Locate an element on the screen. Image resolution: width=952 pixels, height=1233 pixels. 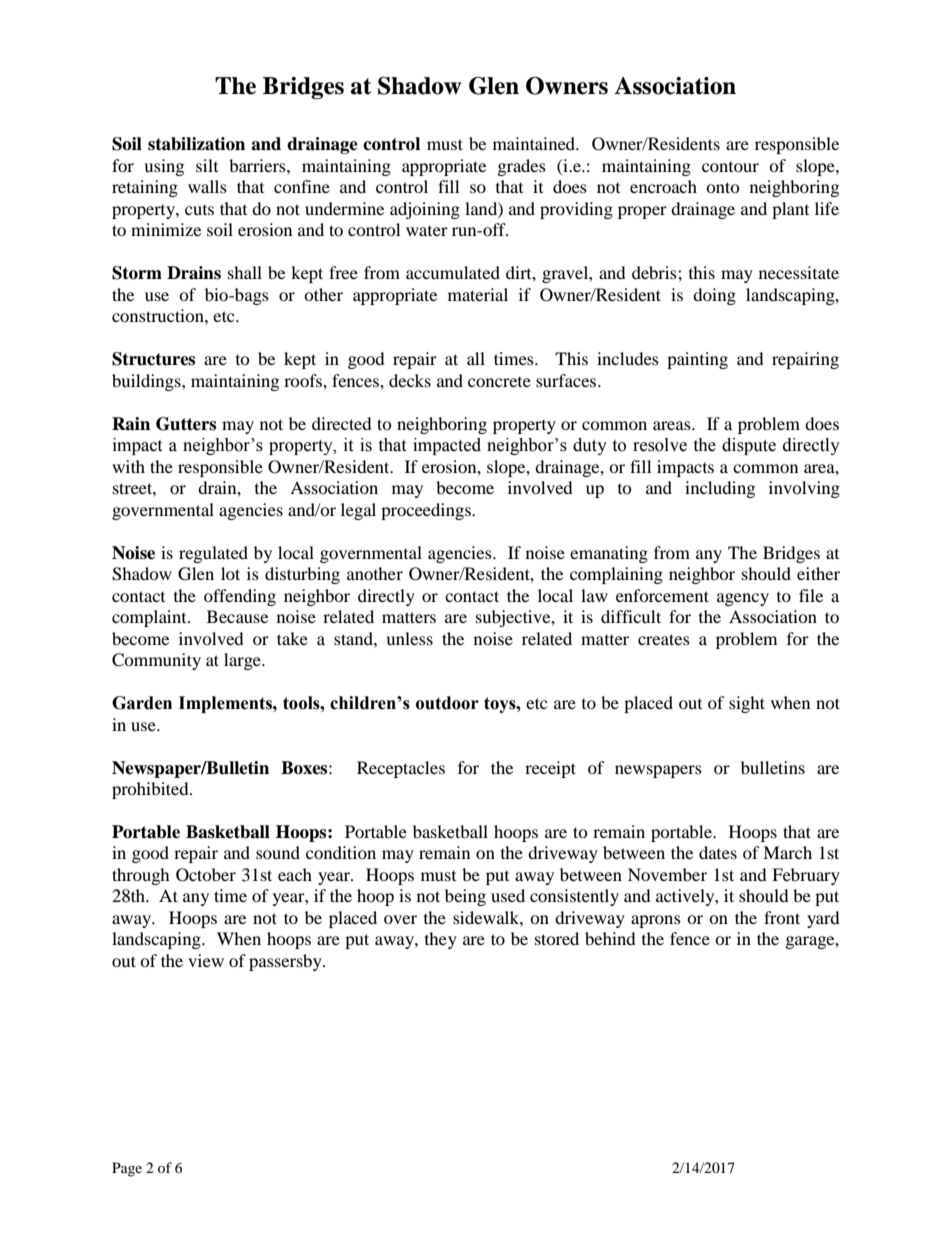
sight is located at coordinates (747, 704).
